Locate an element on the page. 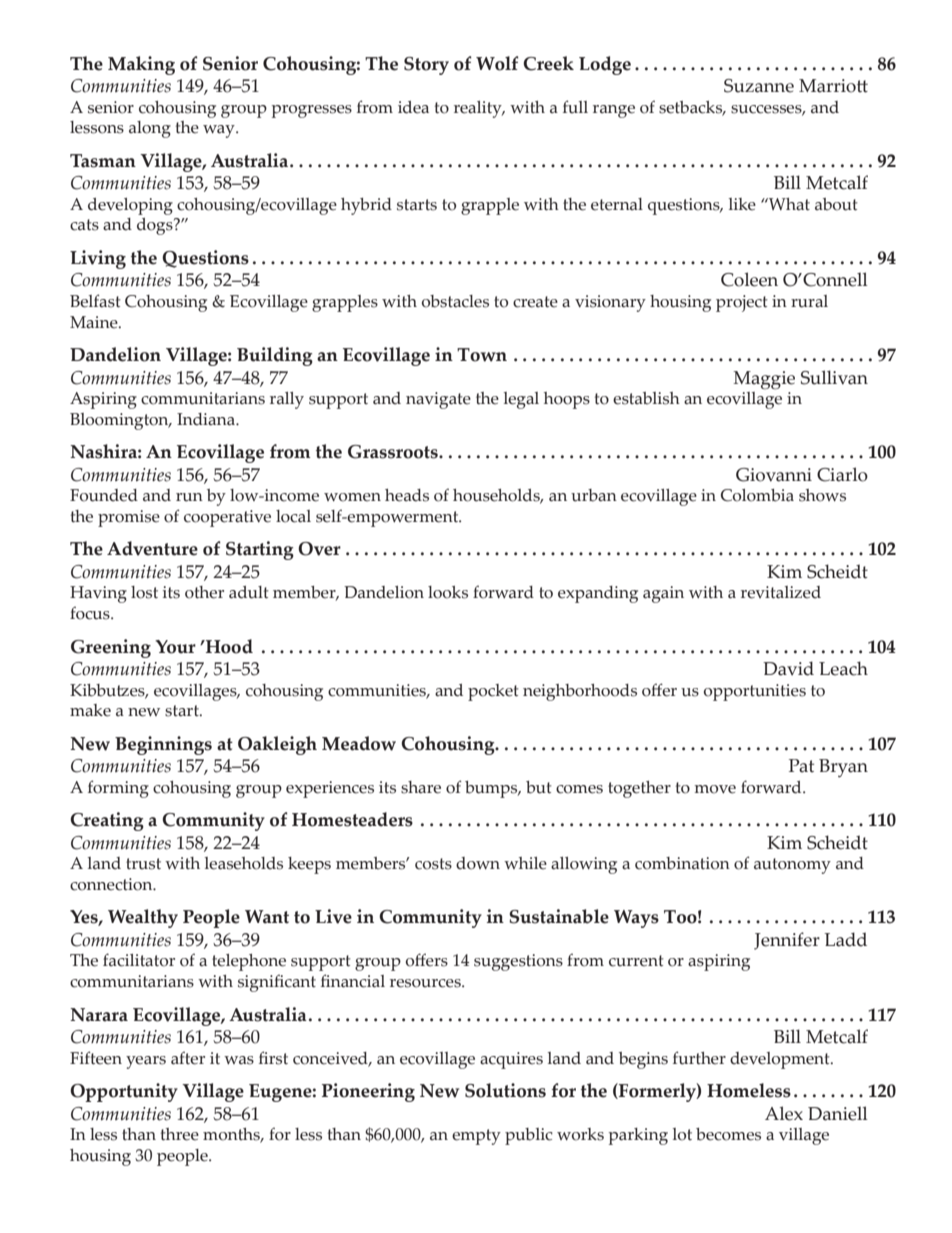 The image size is (952, 1233). idea is located at coordinates (413, 107).
